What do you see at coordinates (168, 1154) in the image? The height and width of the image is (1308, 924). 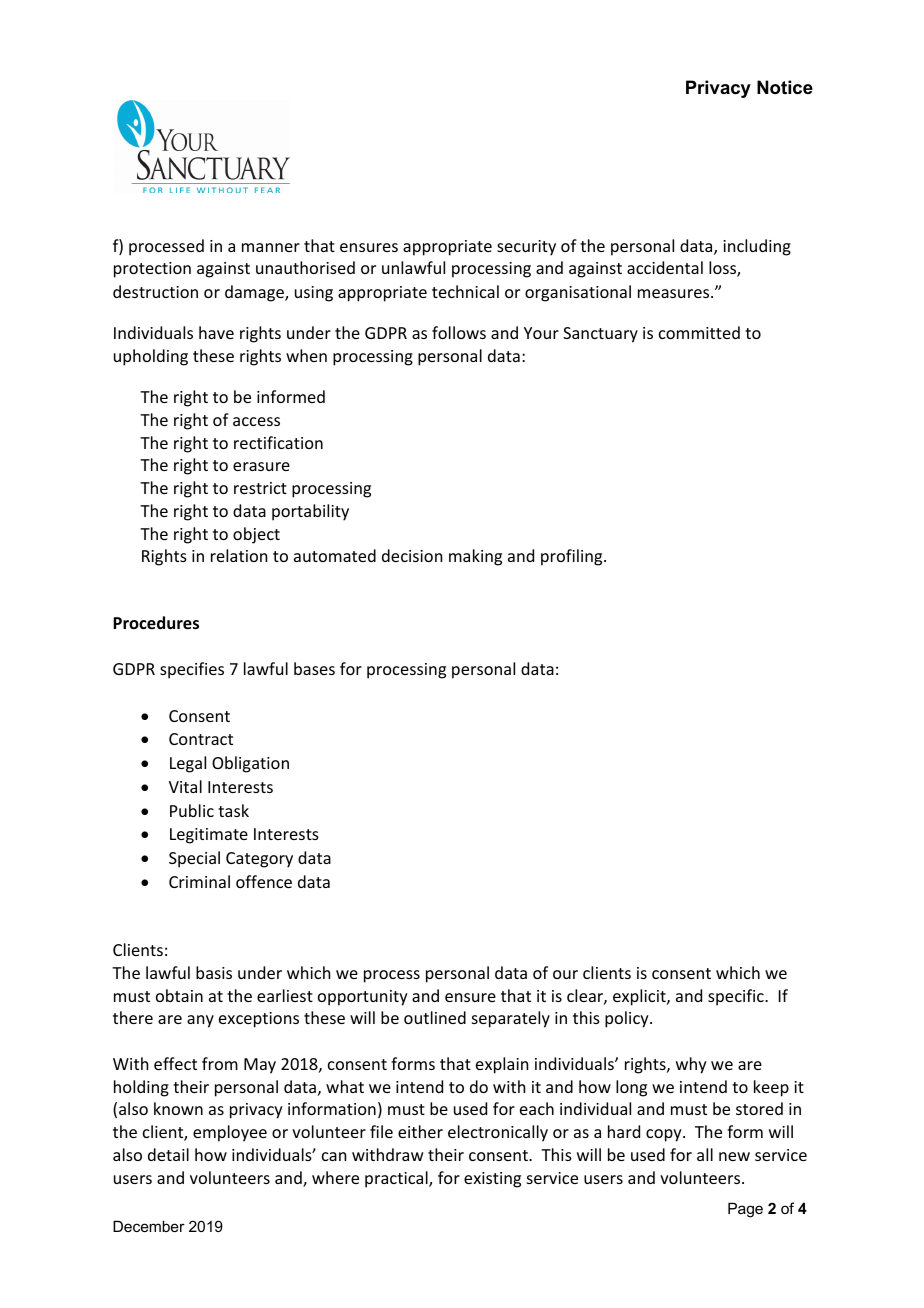 I see `detail` at bounding box center [168, 1154].
